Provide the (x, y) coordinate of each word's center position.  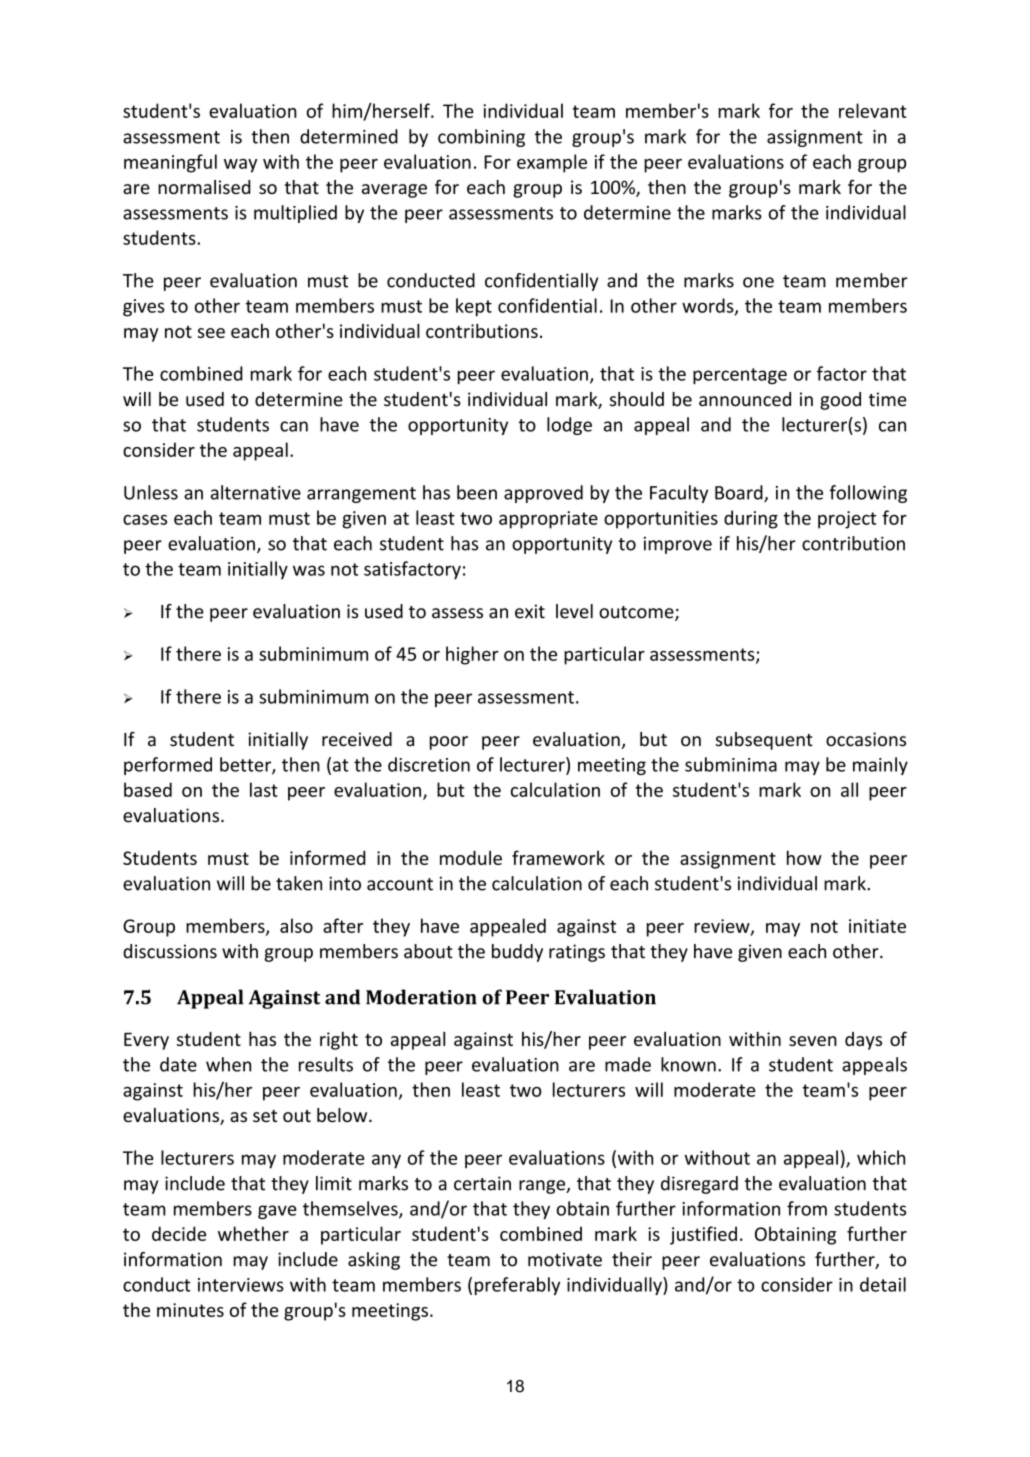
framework (558, 857)
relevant (873, 110)
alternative (256, 492)
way (240, 166)
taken (299, 883)
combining (481, 138)
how (804, 857)
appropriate (548, 520)
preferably (517, 1286)
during (751, 519)
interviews (241, 1285)
